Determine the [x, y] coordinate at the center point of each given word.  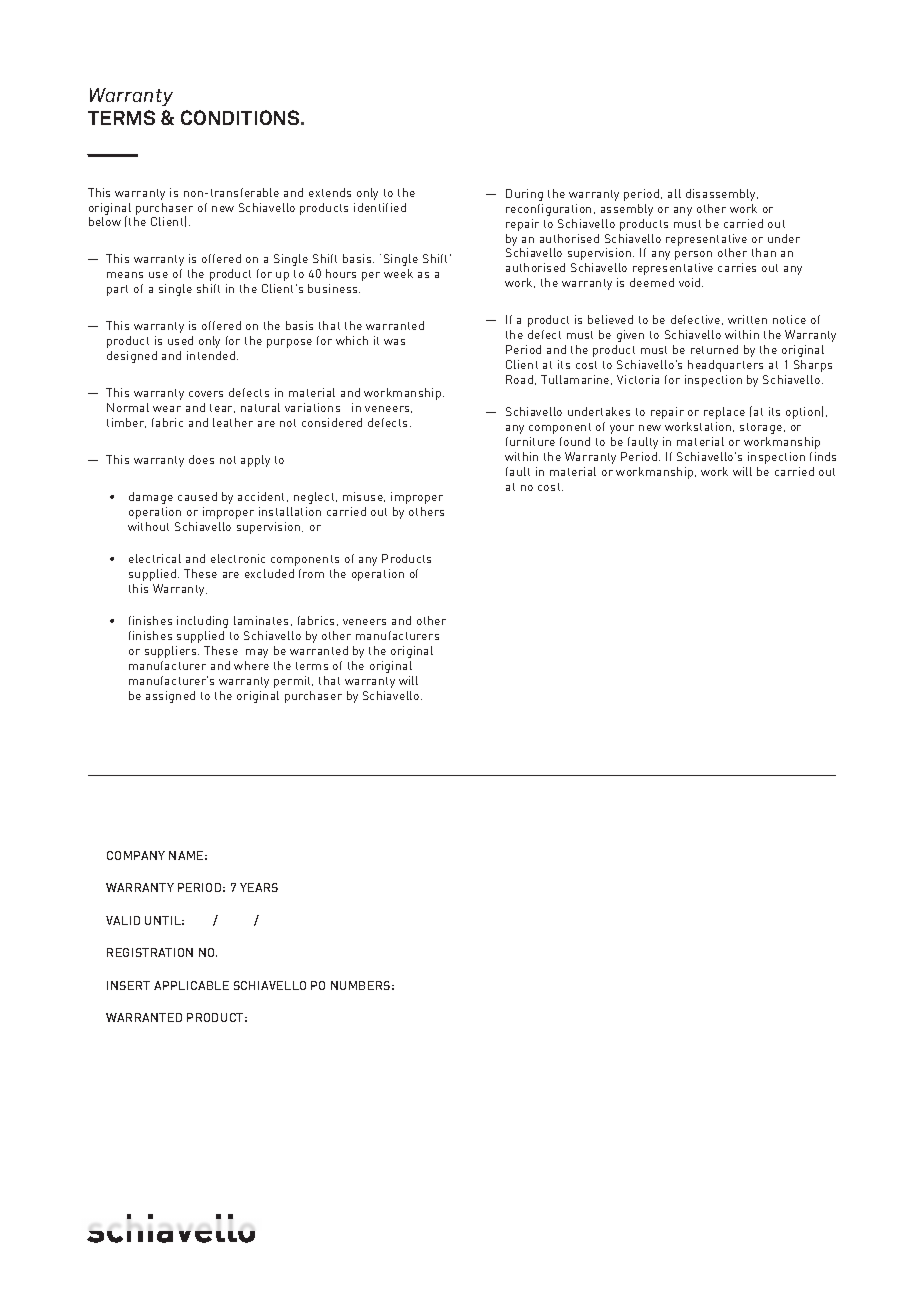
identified [380, 207]
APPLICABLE [191, 985]
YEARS [259, 887]
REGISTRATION [150, 952]
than [764, 252]
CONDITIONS [241, 117]
